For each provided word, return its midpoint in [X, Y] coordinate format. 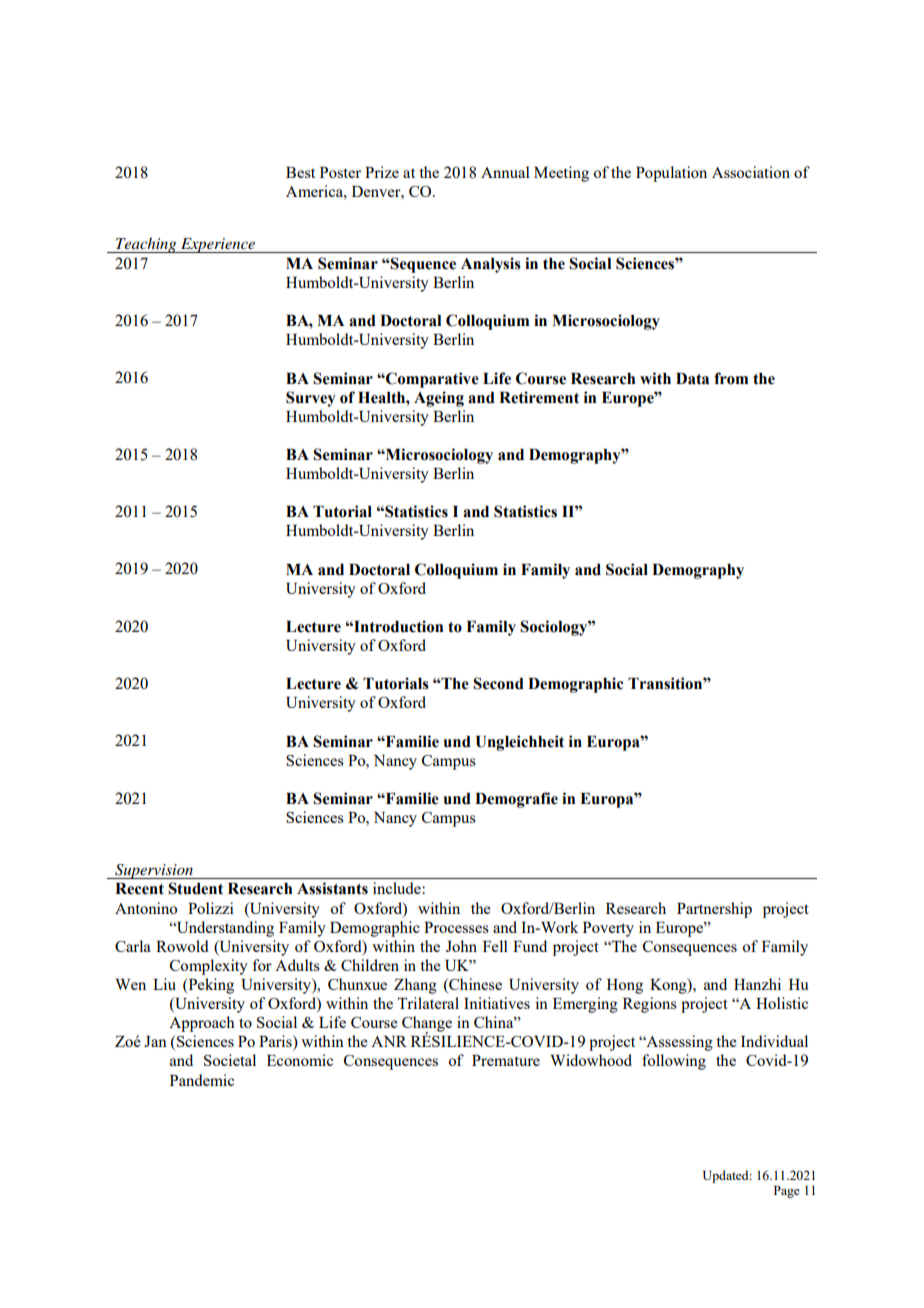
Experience [218, 245]
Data [692, 379]
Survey [311, 399]
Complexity [209, 967]
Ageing [439, 399]
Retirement [539, 397]
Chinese [474, 985]
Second [498, 683]
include [398, 888]
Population [671, 174]
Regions [650, 1005]
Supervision [154, 871]
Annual [505, 172]
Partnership [714, 910]
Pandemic [202, 1080]
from [731, 378]
